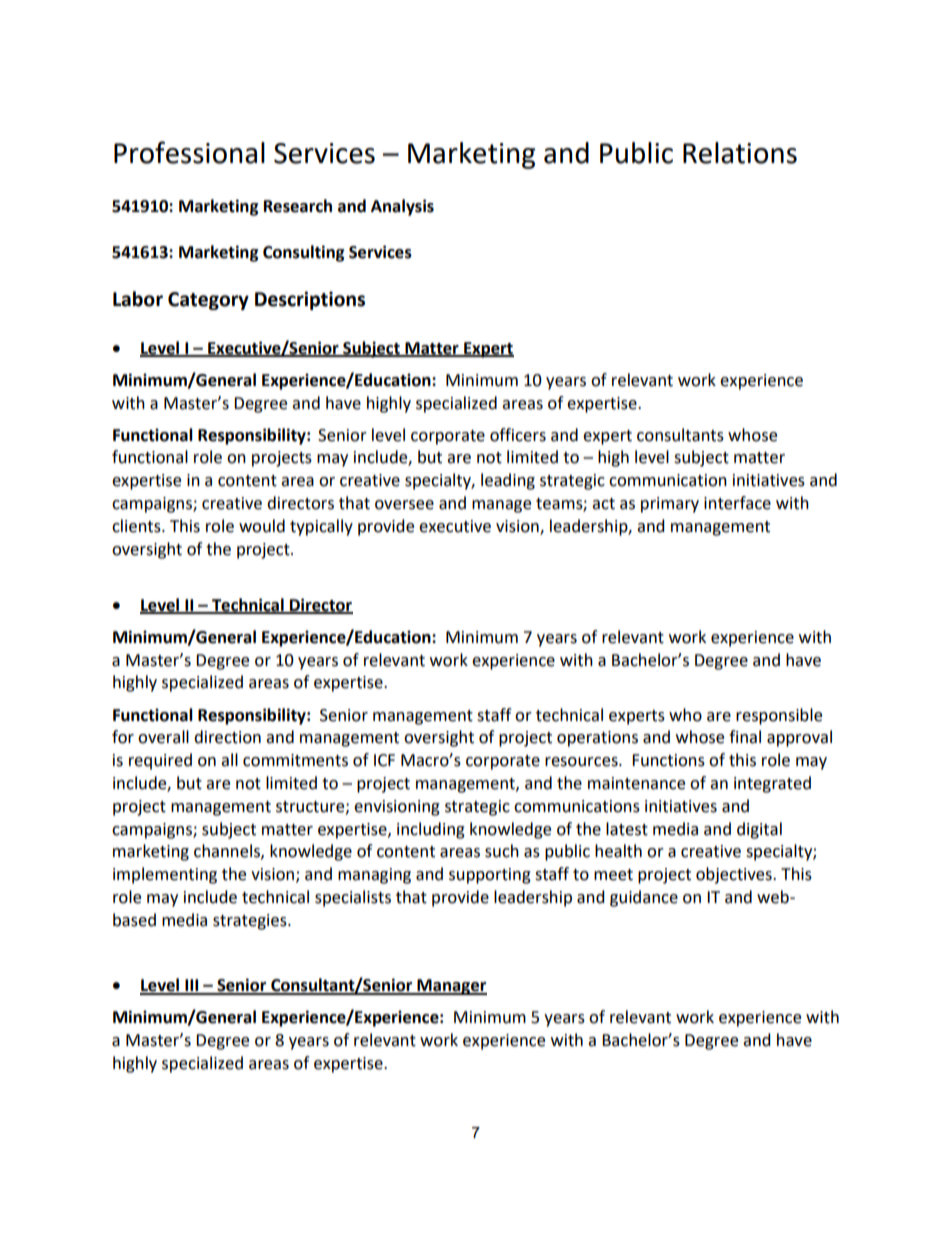 This document has width=952, height=1233. I want to click on Functions, so click(668, 760).
